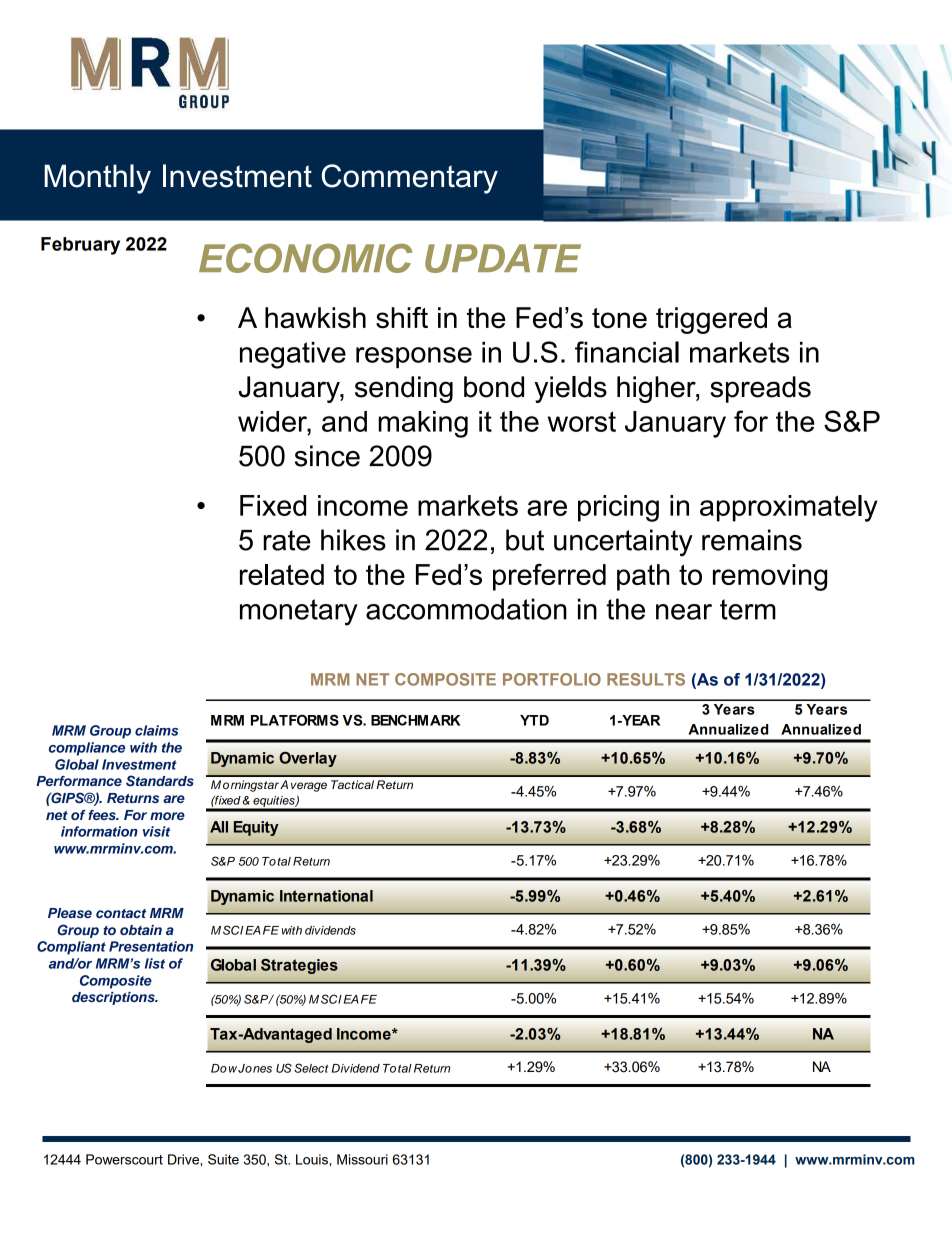  What do you see at coordinates (362, 1159) in the document?
I see `Missouri` at bounding box center [362, 1159].
